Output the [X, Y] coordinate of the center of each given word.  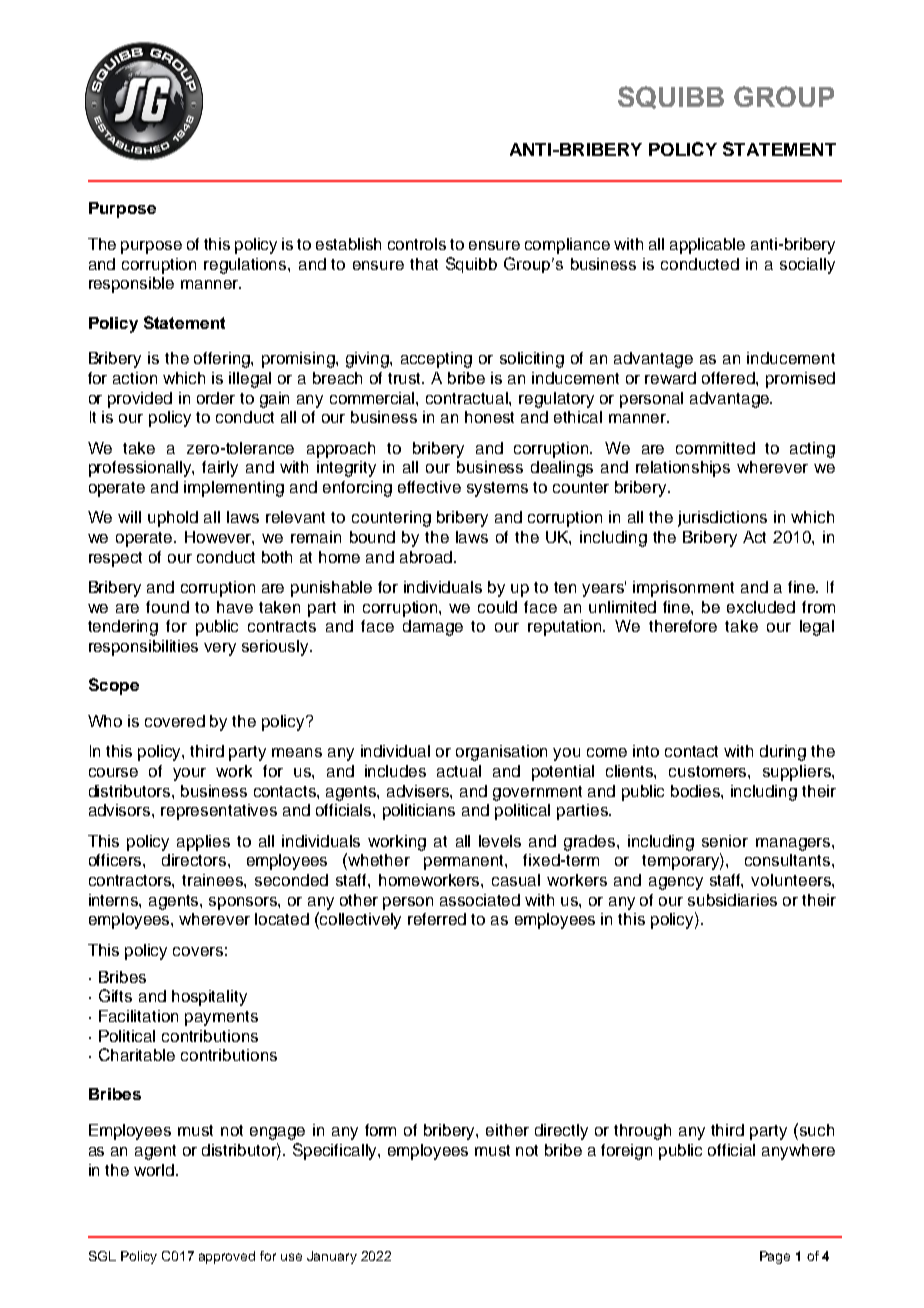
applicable [707, 246]
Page [775, 1257]
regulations [246, 266]
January [332, 1257]
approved [227, 1257]
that [424, 264]
